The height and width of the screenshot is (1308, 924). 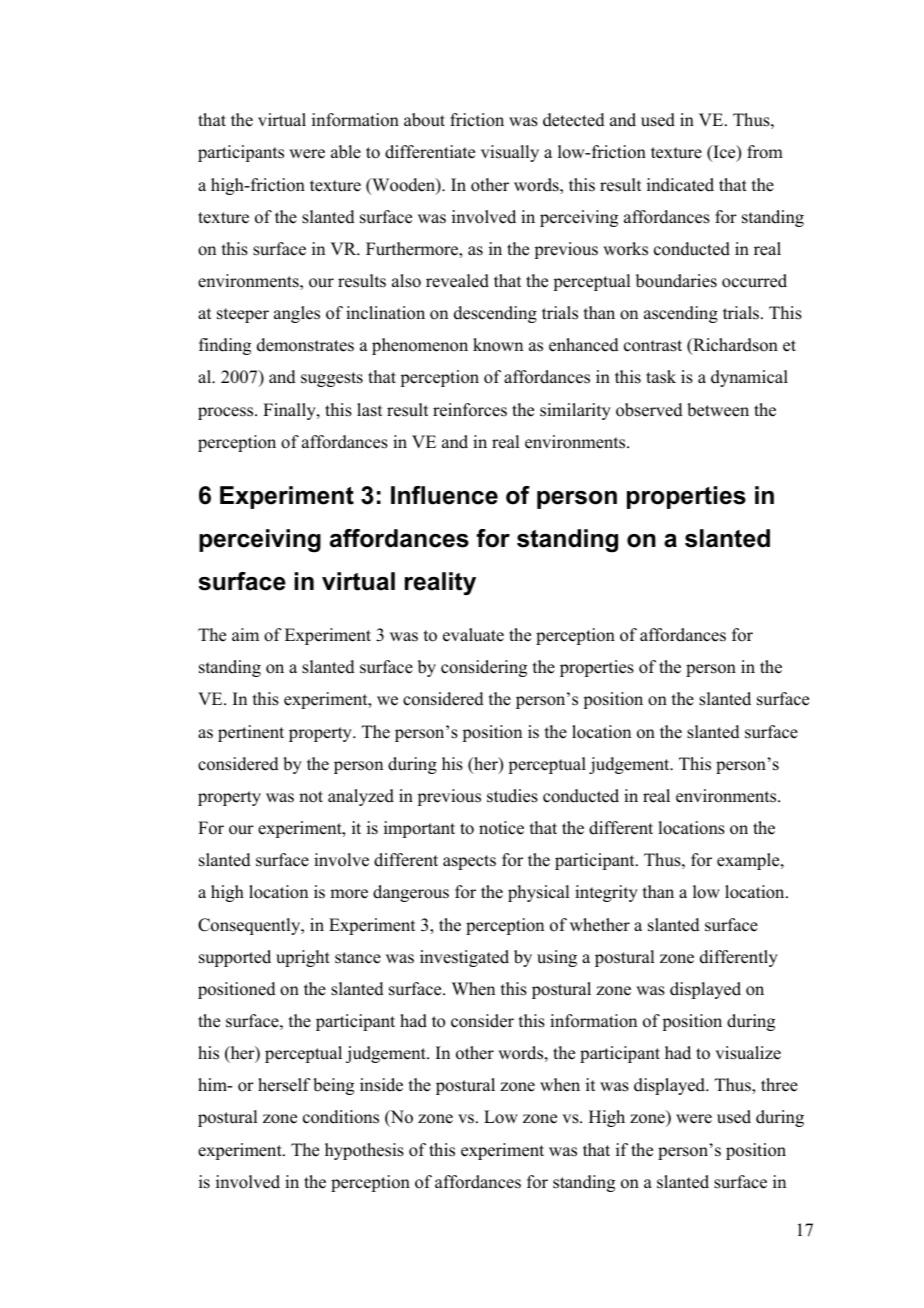 I want to click on between, so click(x=718, y=410).
